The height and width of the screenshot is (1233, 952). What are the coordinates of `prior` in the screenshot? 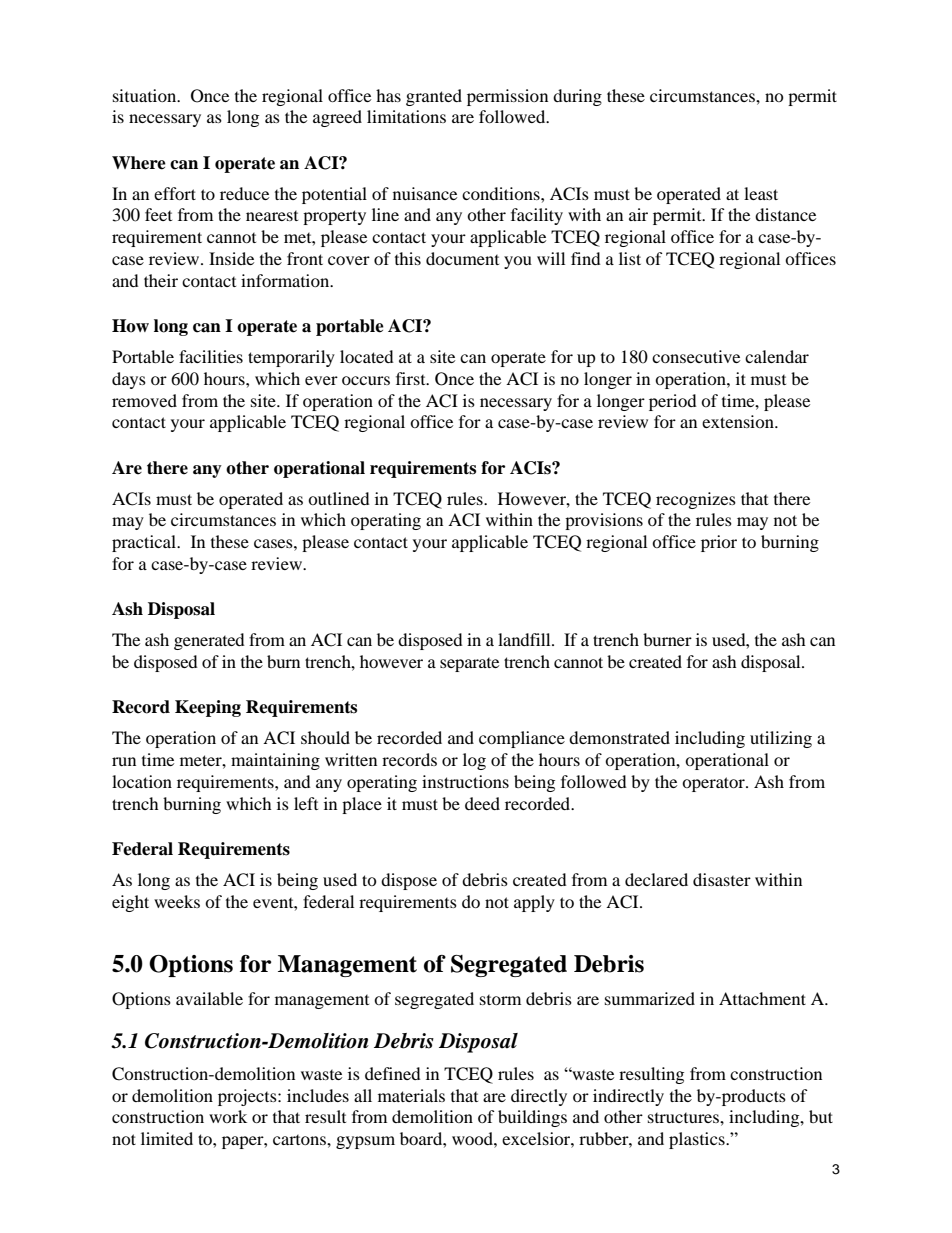 It's located at (719, 543).
